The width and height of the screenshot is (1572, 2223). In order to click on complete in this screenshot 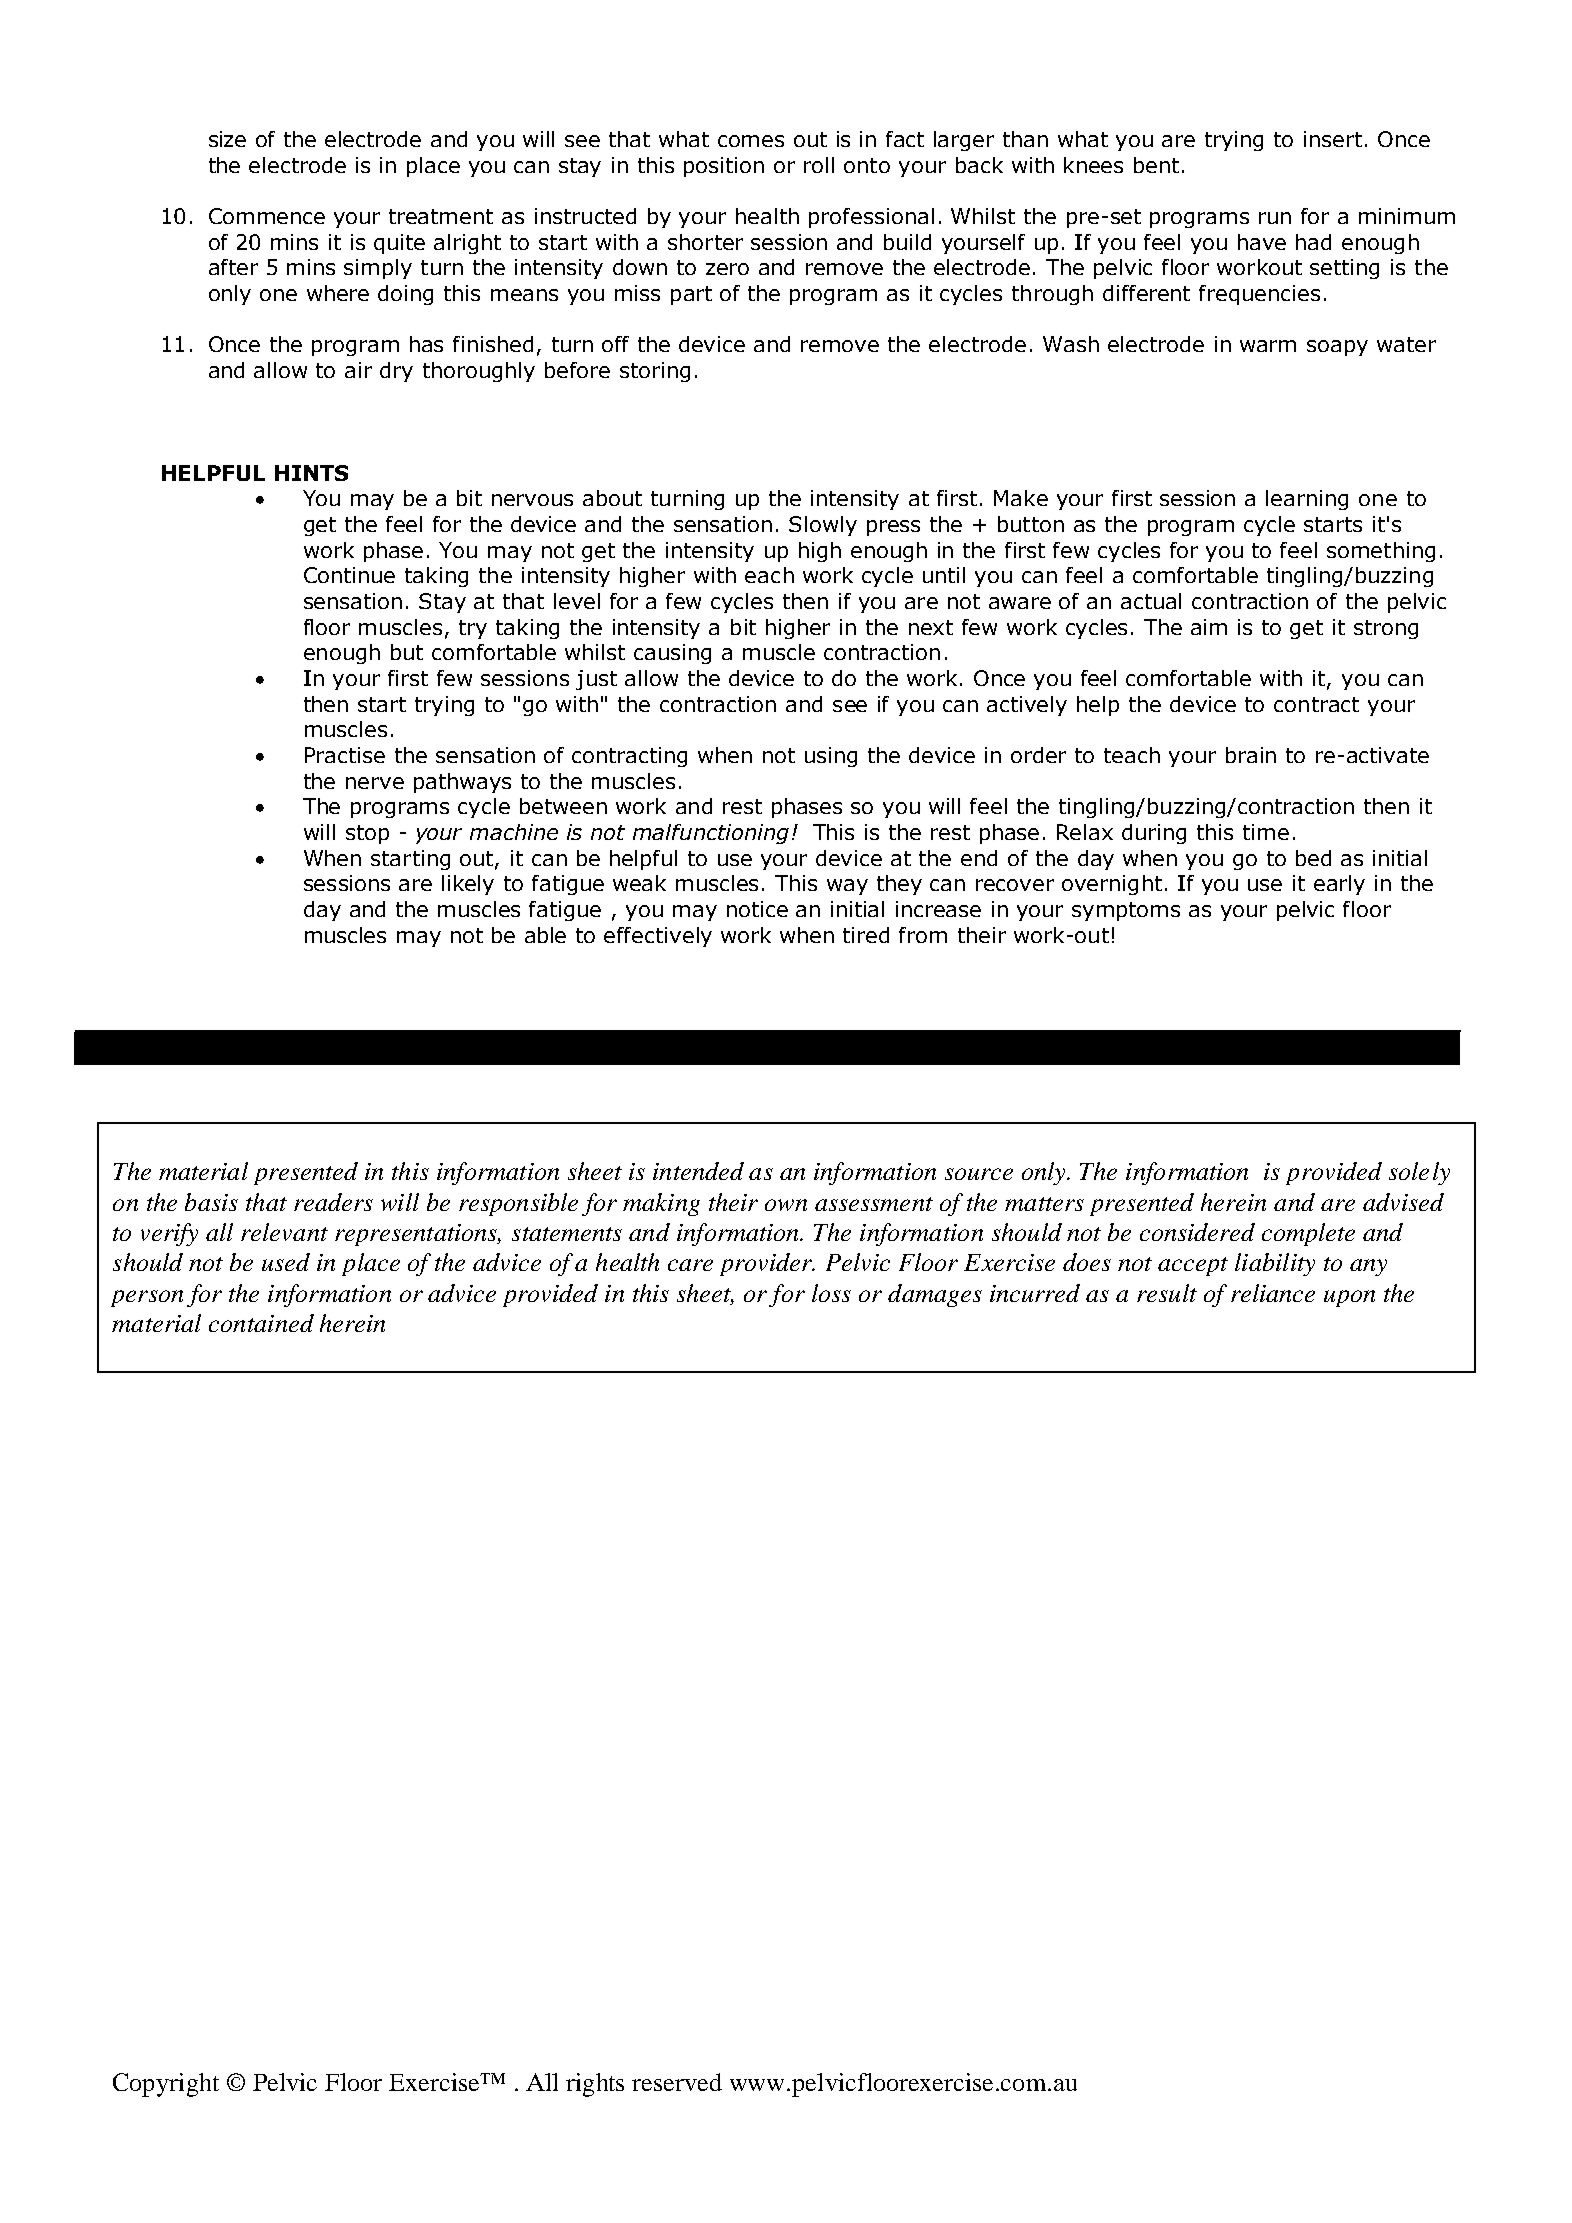, I will do `click(1308, 1234)`.
